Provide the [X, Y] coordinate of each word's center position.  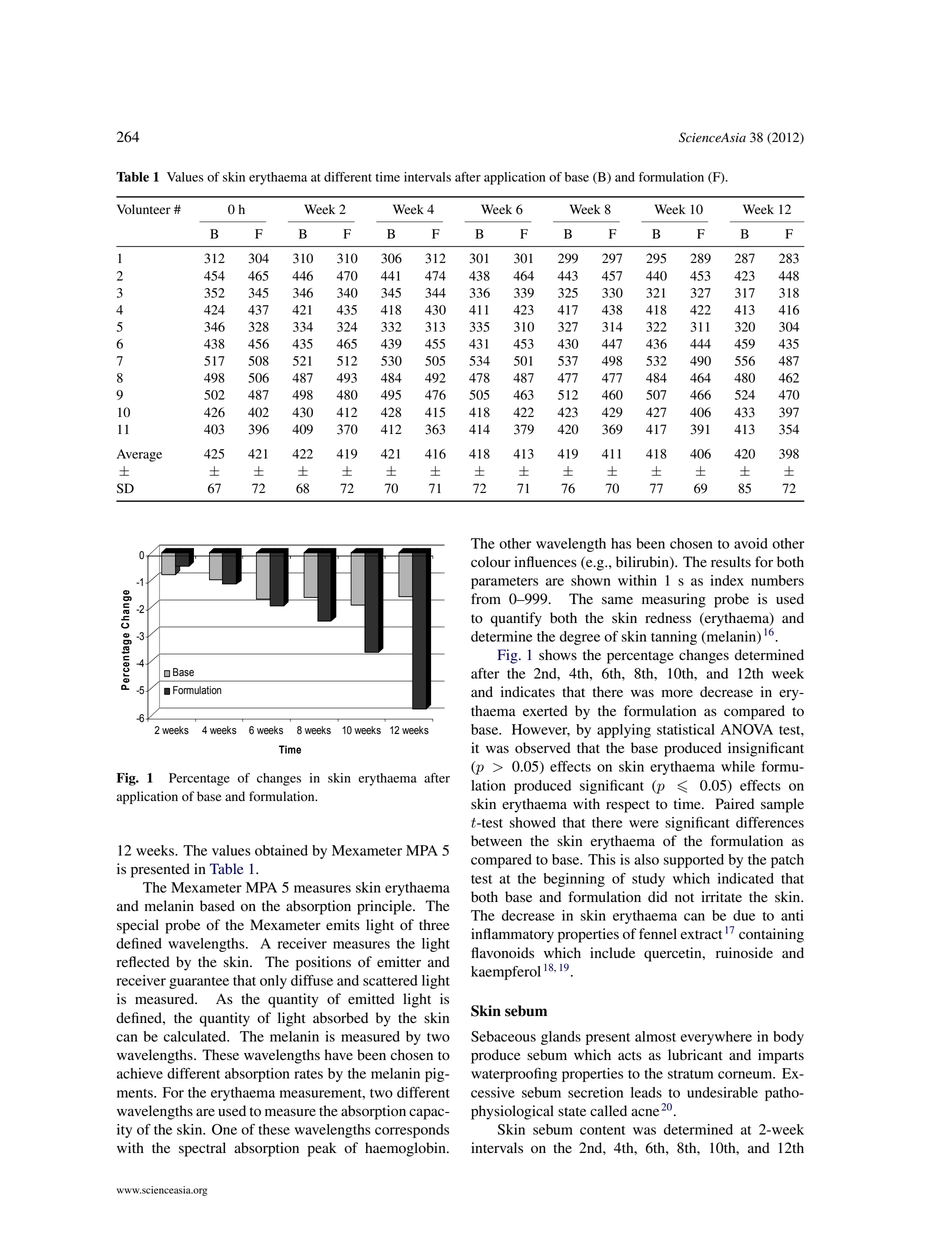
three [434, 924]
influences [545, 561]
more [677, 693]
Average [139, 455]
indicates [528, 692]
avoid [751, 543]
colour [491, 562]
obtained [281, 850]
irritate [721, 896]
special [138, 926]
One [224, 1129]
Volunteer [144, 209]
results [731, 562]
